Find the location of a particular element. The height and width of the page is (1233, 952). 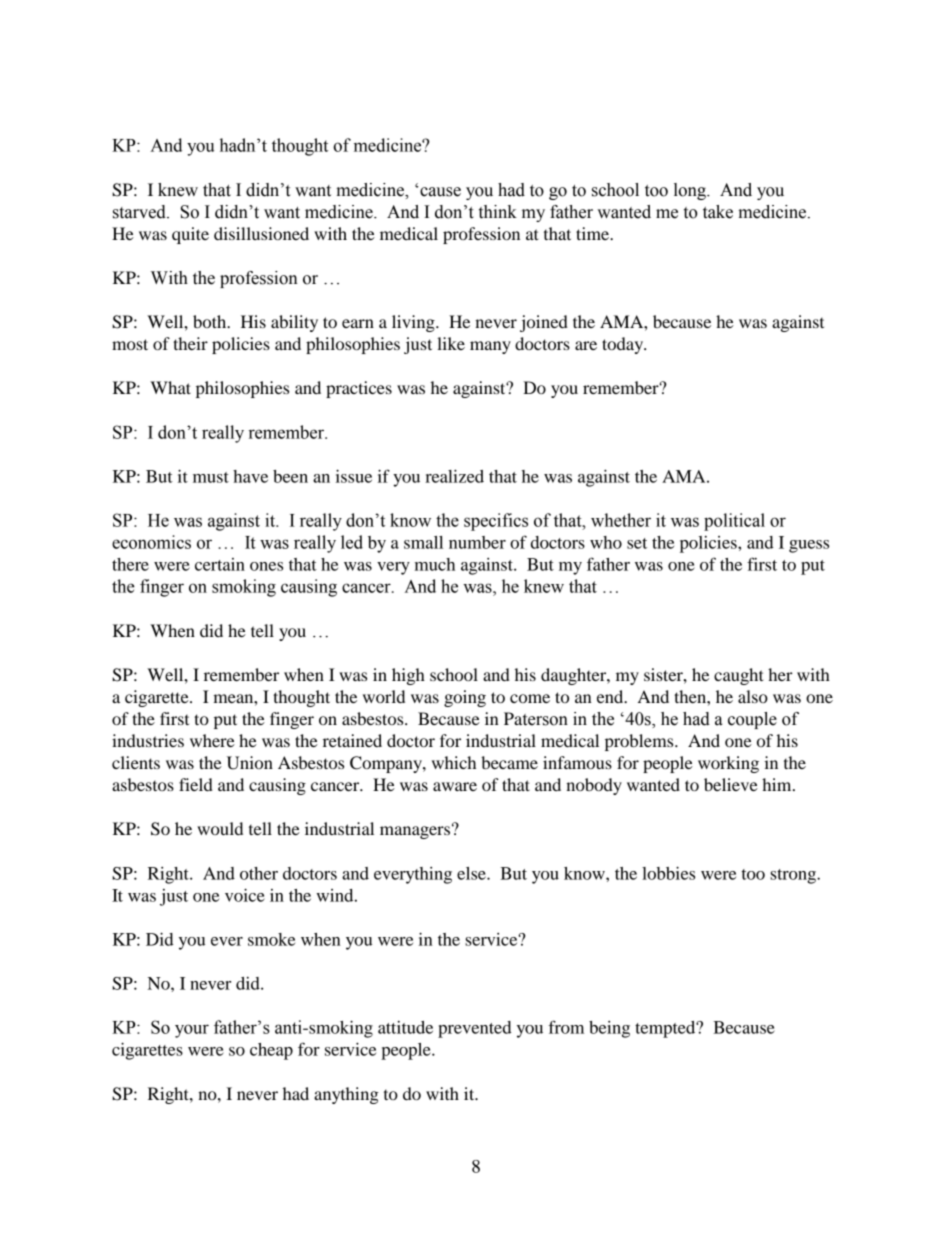

quite is located at coordinates (190, 235).
